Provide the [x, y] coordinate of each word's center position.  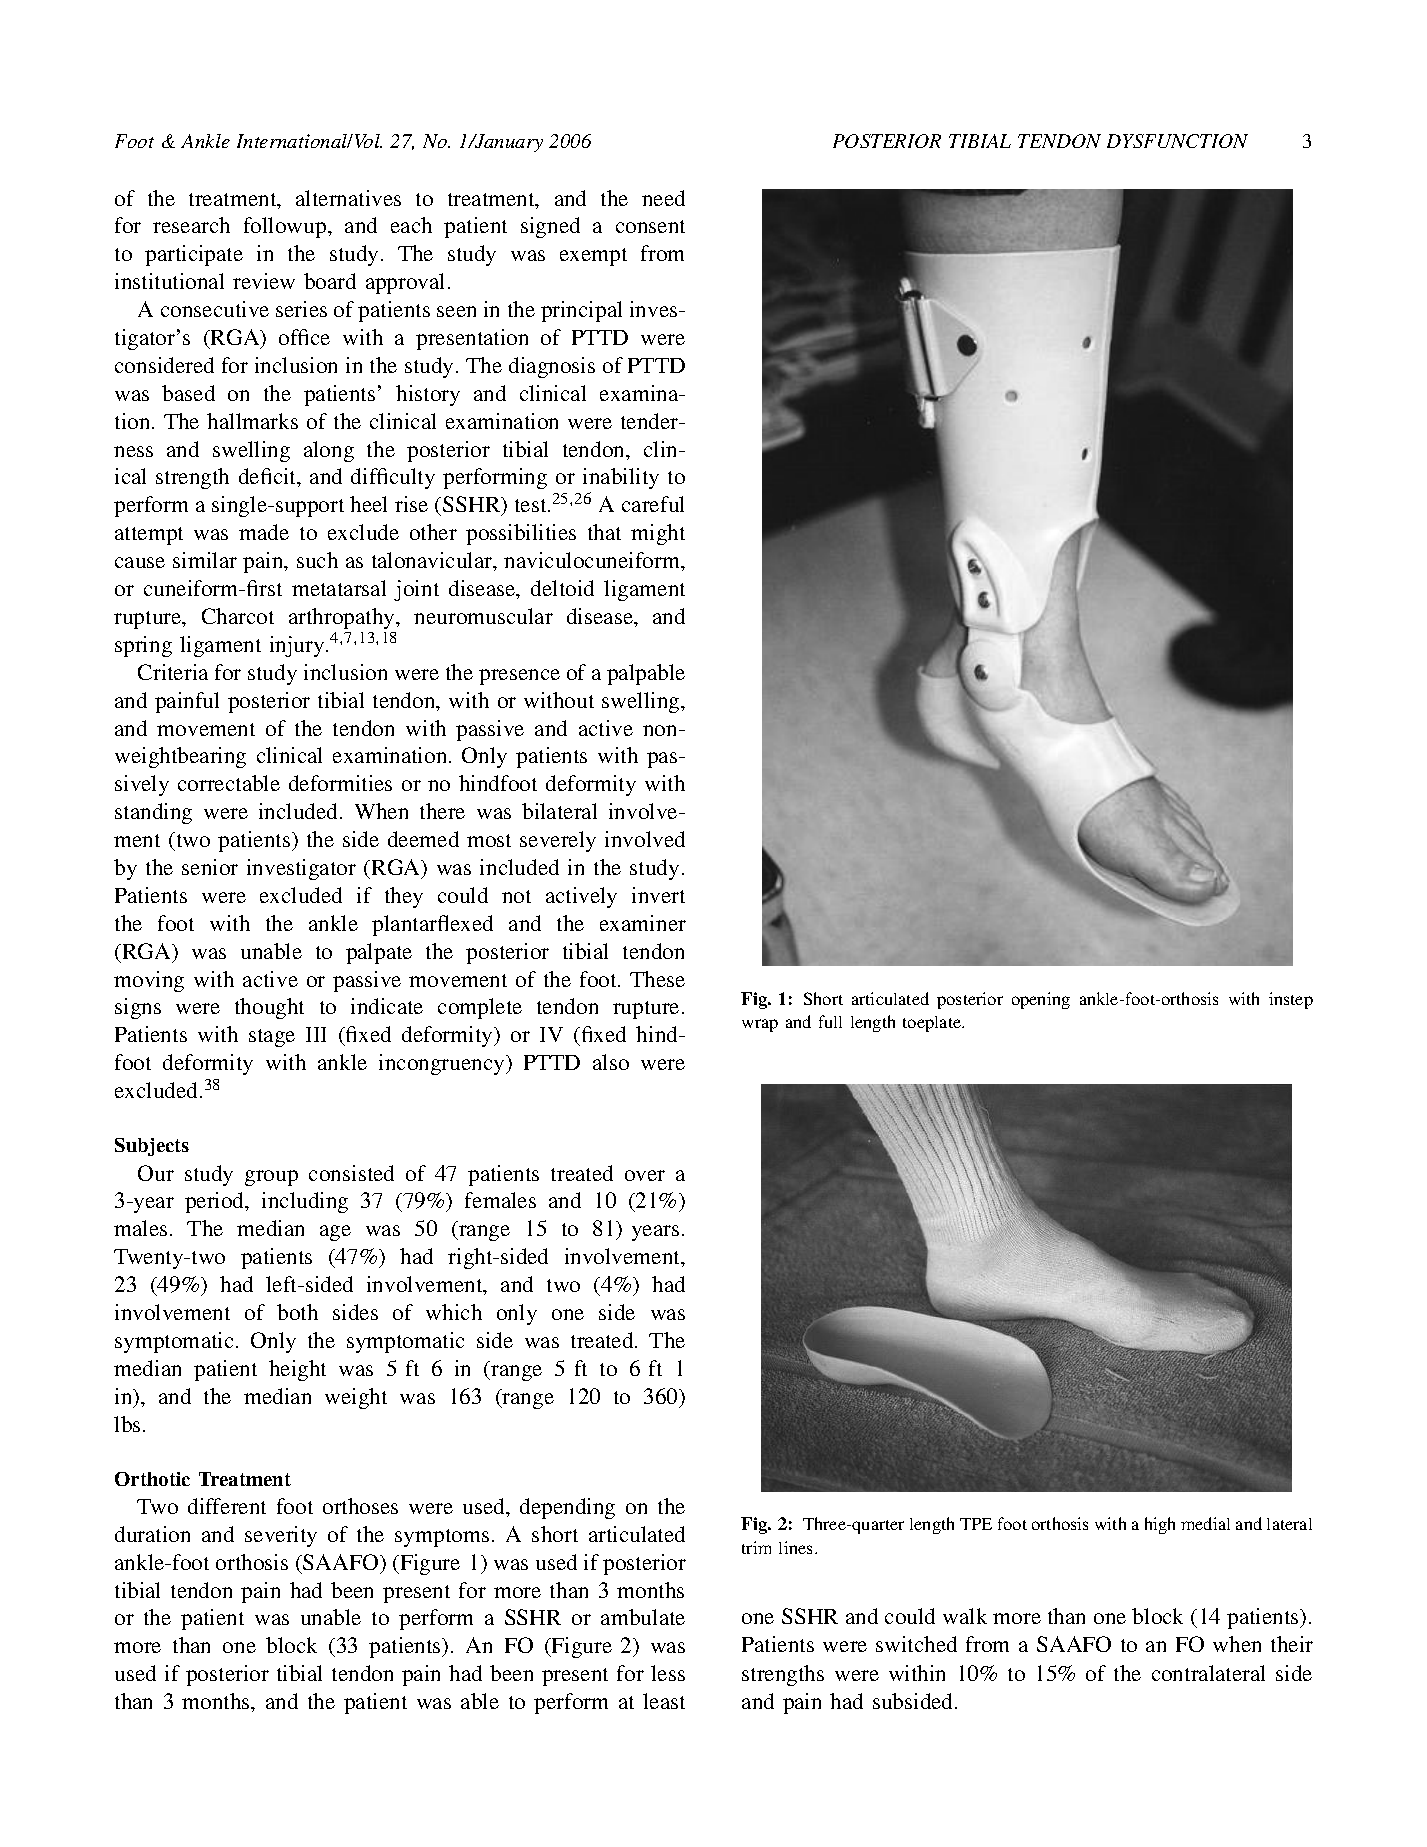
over [645, 1175]
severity [281, 1536]
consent [650, 226]
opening [1041, 1000]
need [663, 198]
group [271, 1178]
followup [286, 227]
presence [519, 677]
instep [1291, 1000]
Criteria [173, 672]
